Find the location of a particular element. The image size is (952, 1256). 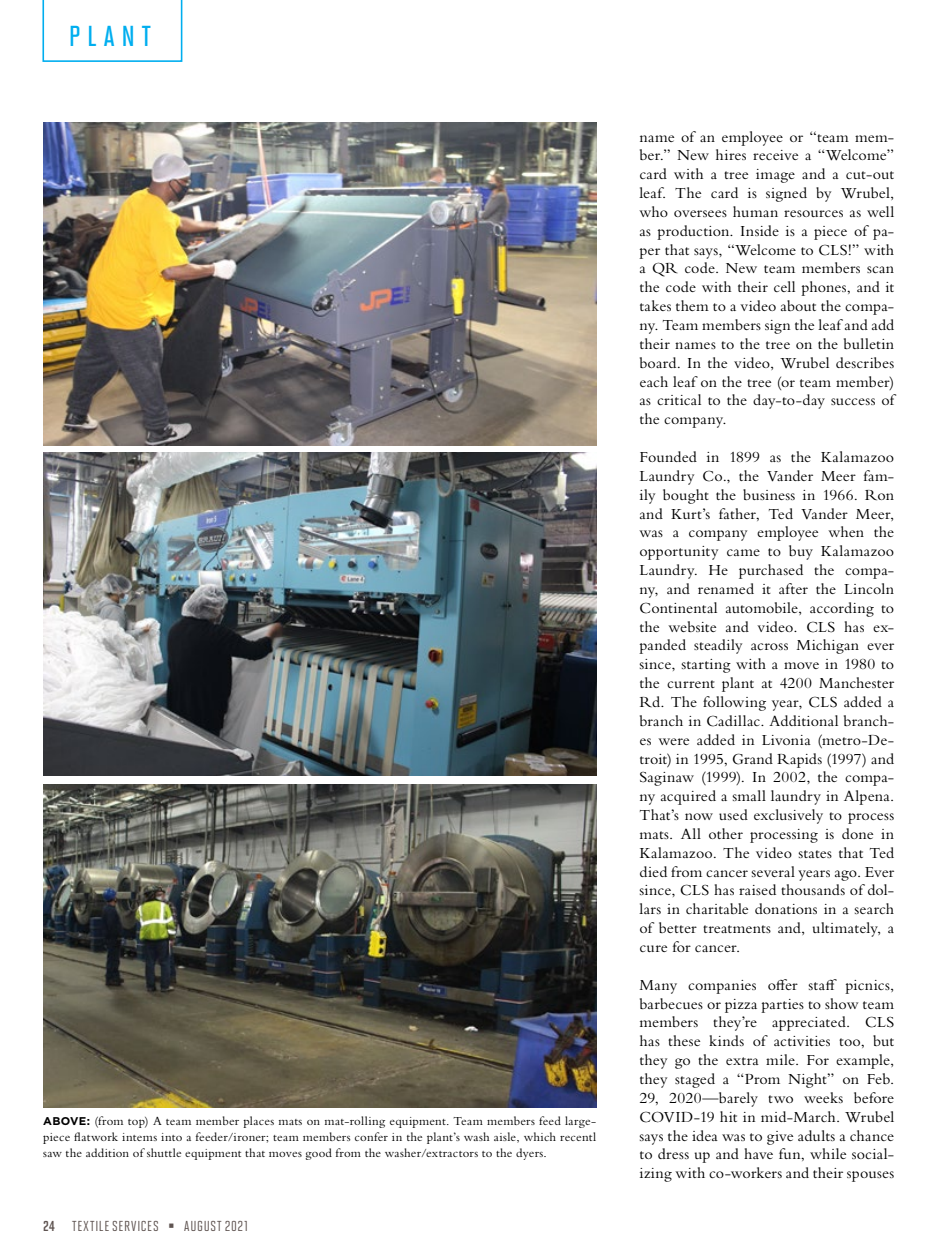

cure is located at coordinates (653, 948).
